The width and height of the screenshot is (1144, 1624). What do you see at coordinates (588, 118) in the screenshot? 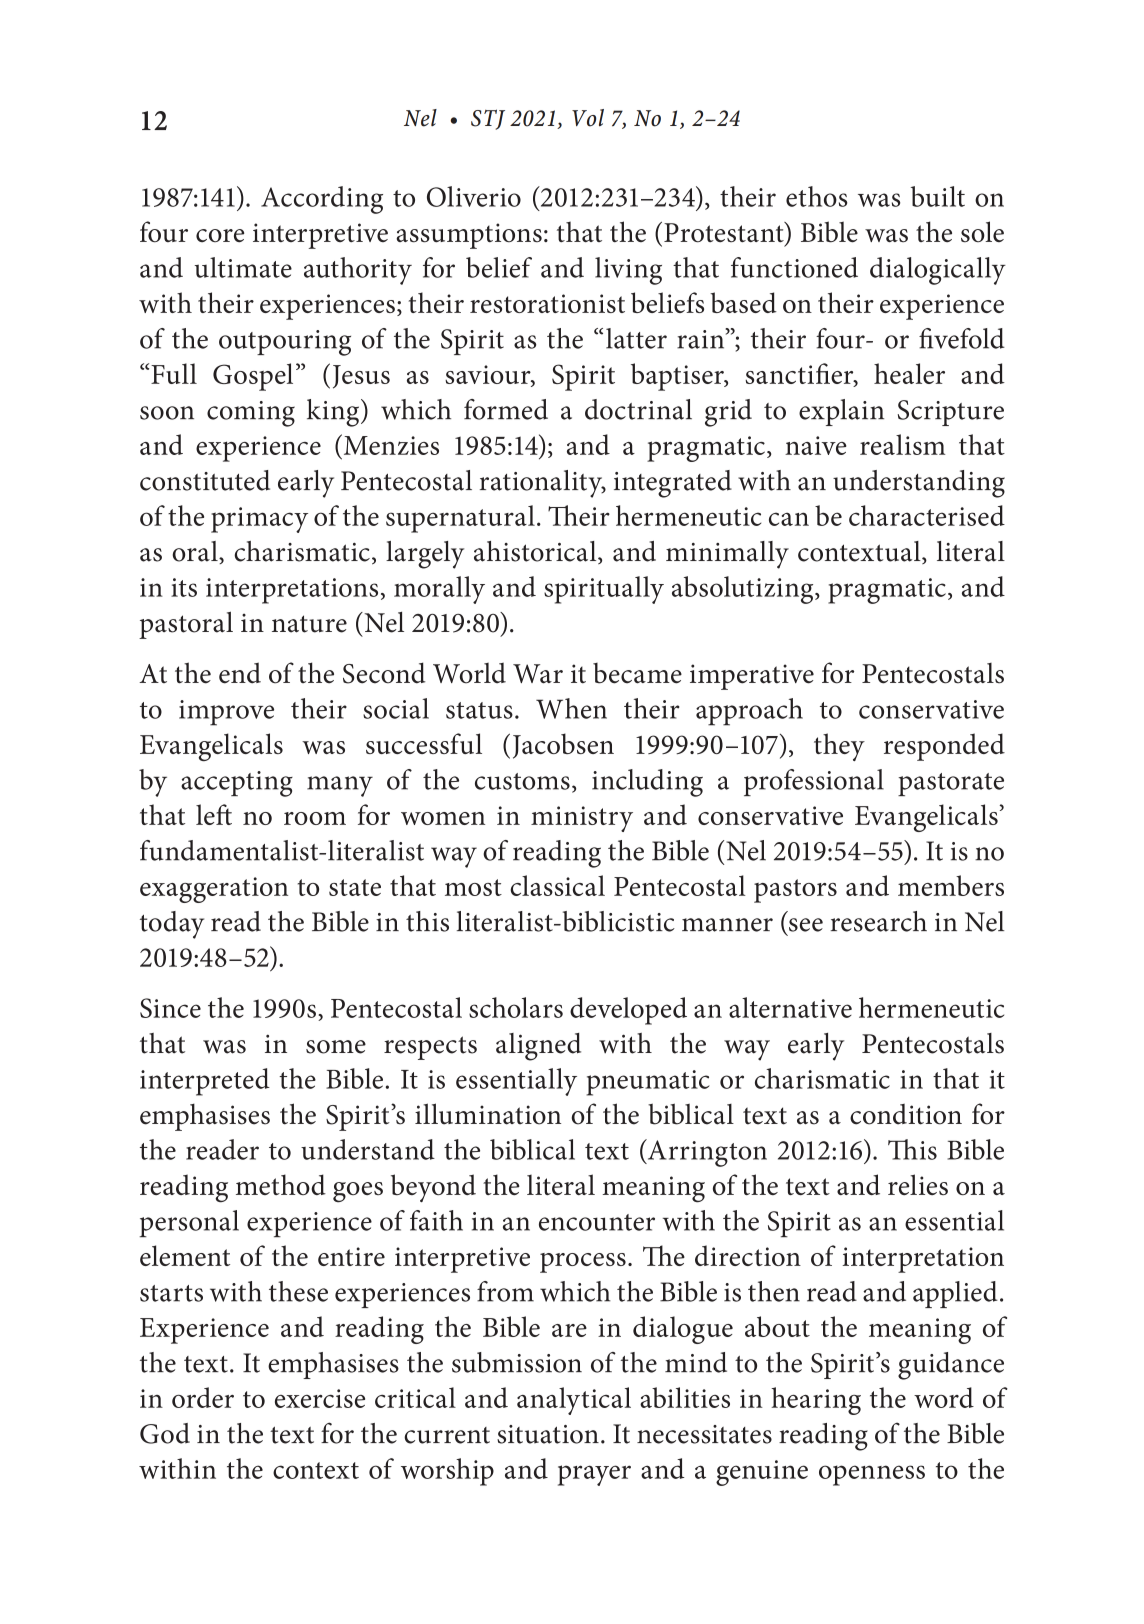
I see `Vol` at bounding box center [588, 118].
